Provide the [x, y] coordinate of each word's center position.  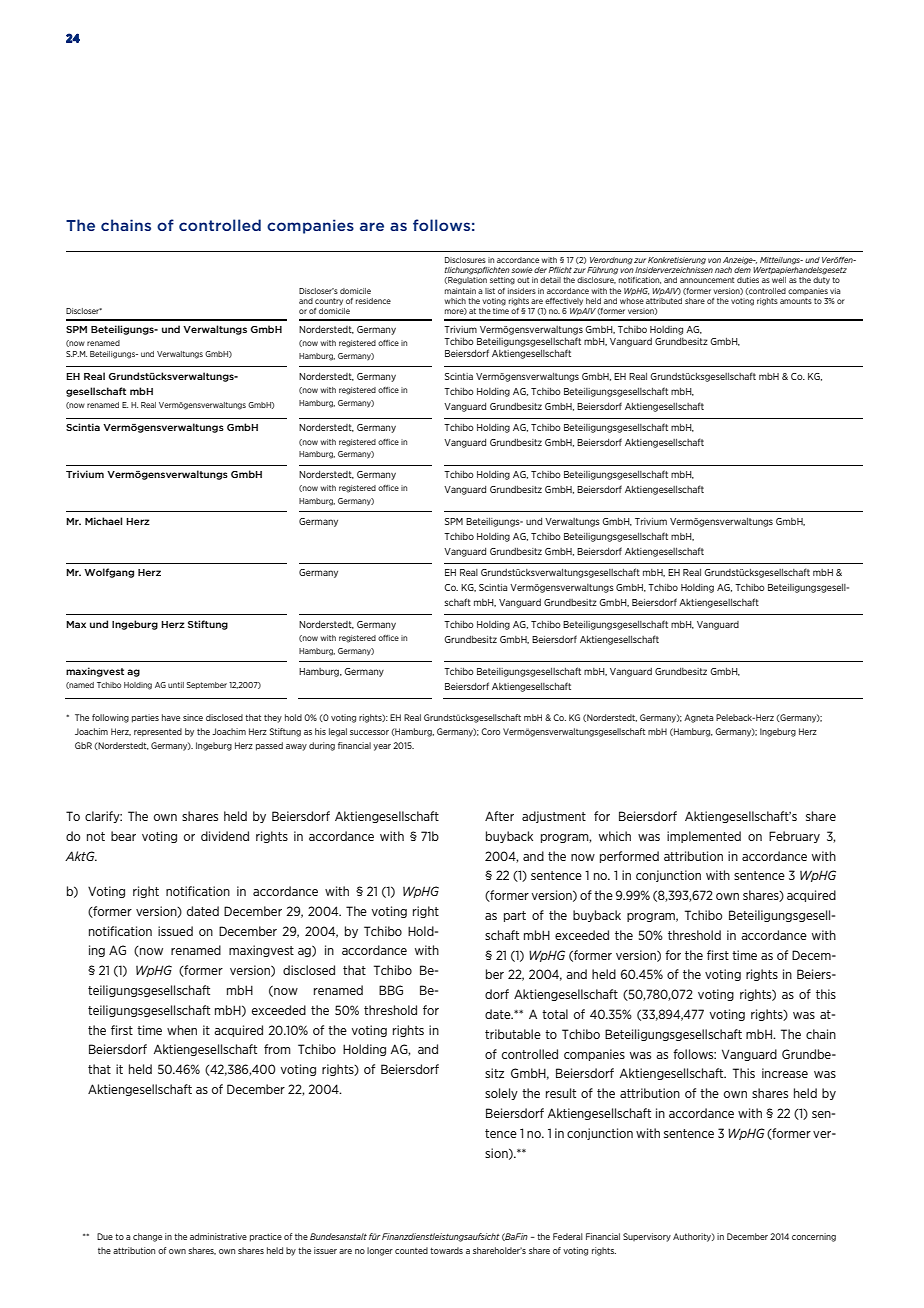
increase [785, 1073]
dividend [225, 836]
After [499, 816]
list [490, 291]
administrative [218, 1236]
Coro [490, 731]
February [794, 837]
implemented [704, 837]
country [329, 302]
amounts [796, 301]
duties [748, 280]
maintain [460, 291]
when [182, 1030]
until [176, 685]
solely [501, 1094]
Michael [103, 521]
